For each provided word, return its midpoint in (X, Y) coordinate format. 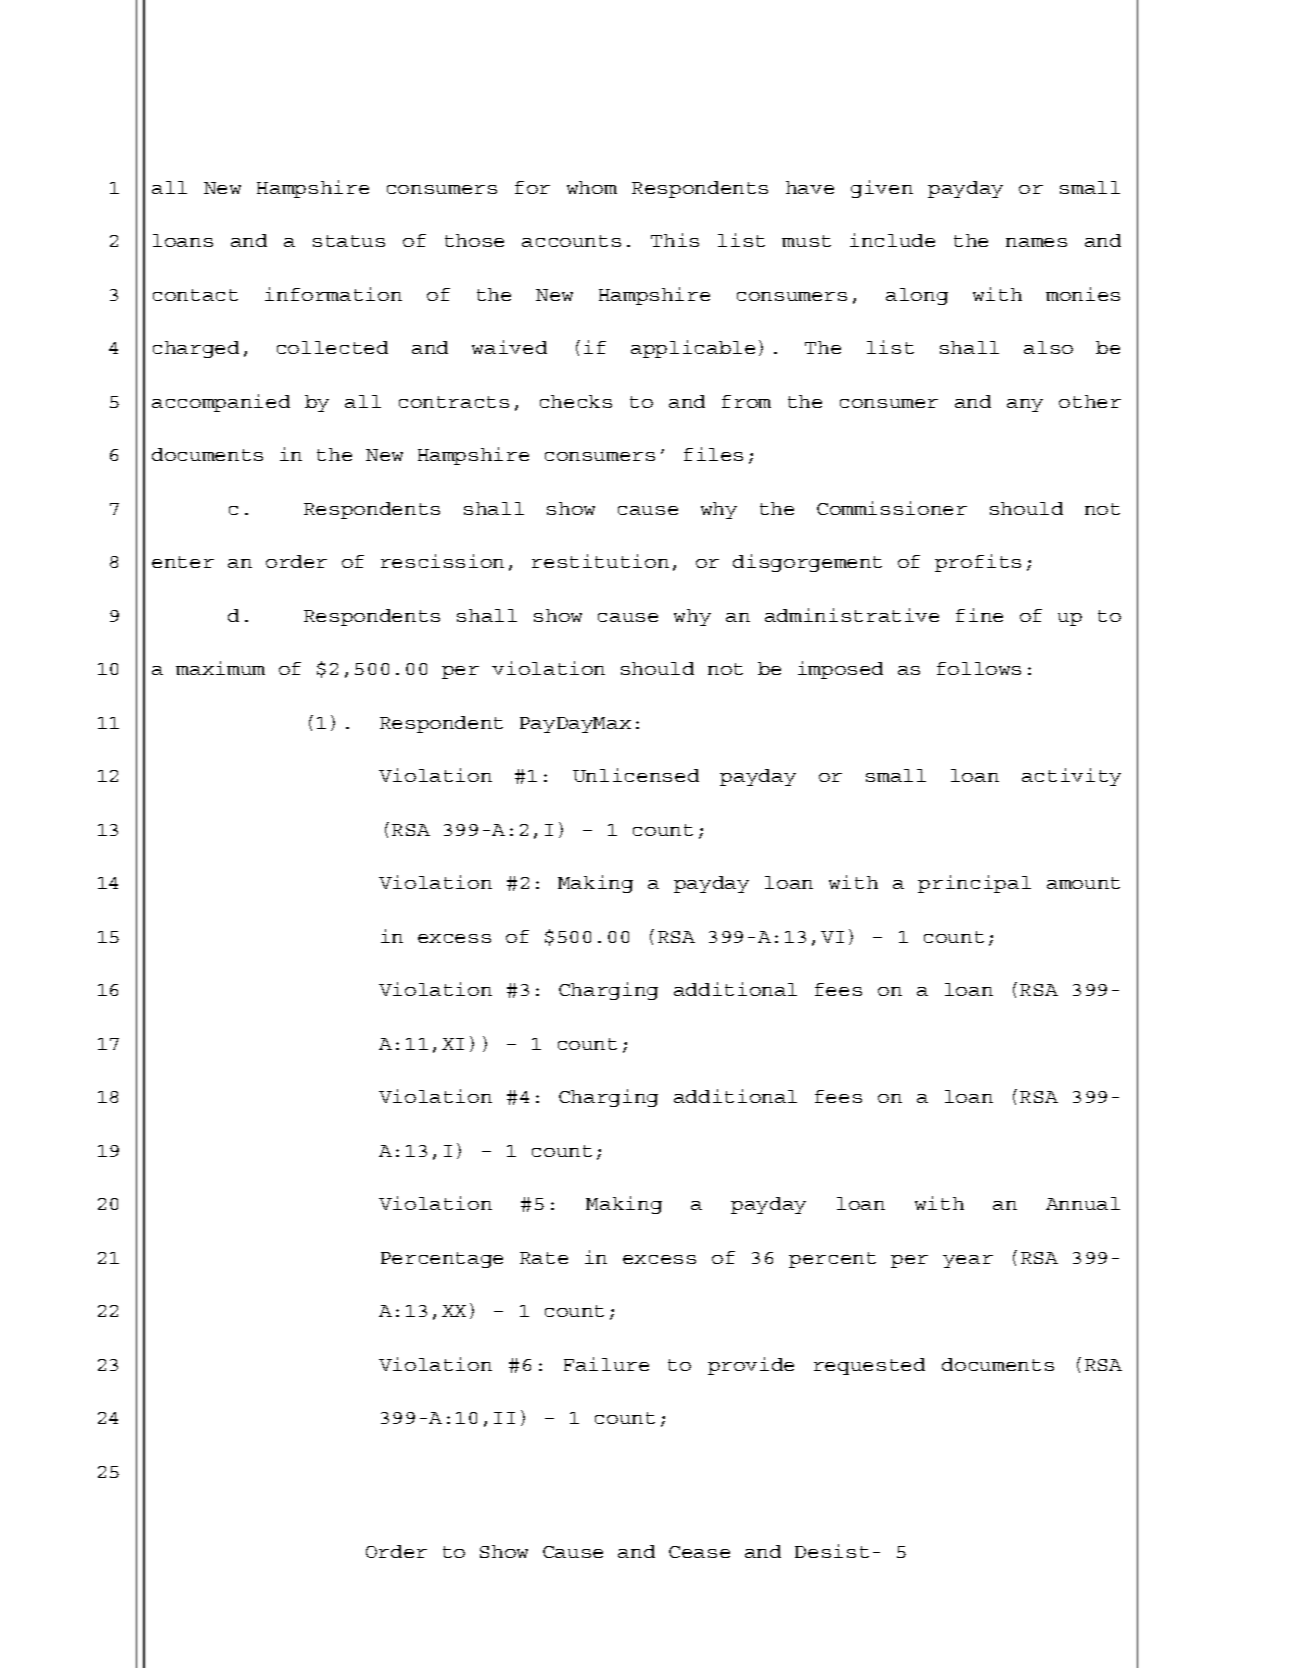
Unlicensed (636, 775)
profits (978, 563)
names (1036, 242)
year (968, 1261)
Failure (606, 1364)
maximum (220, 668)
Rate (544, 1258)
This (675, 240)
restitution (600, 561)
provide (751, 1366)
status (349, 241)
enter (183, 562)
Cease (699, 1552)
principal (974, 884)
